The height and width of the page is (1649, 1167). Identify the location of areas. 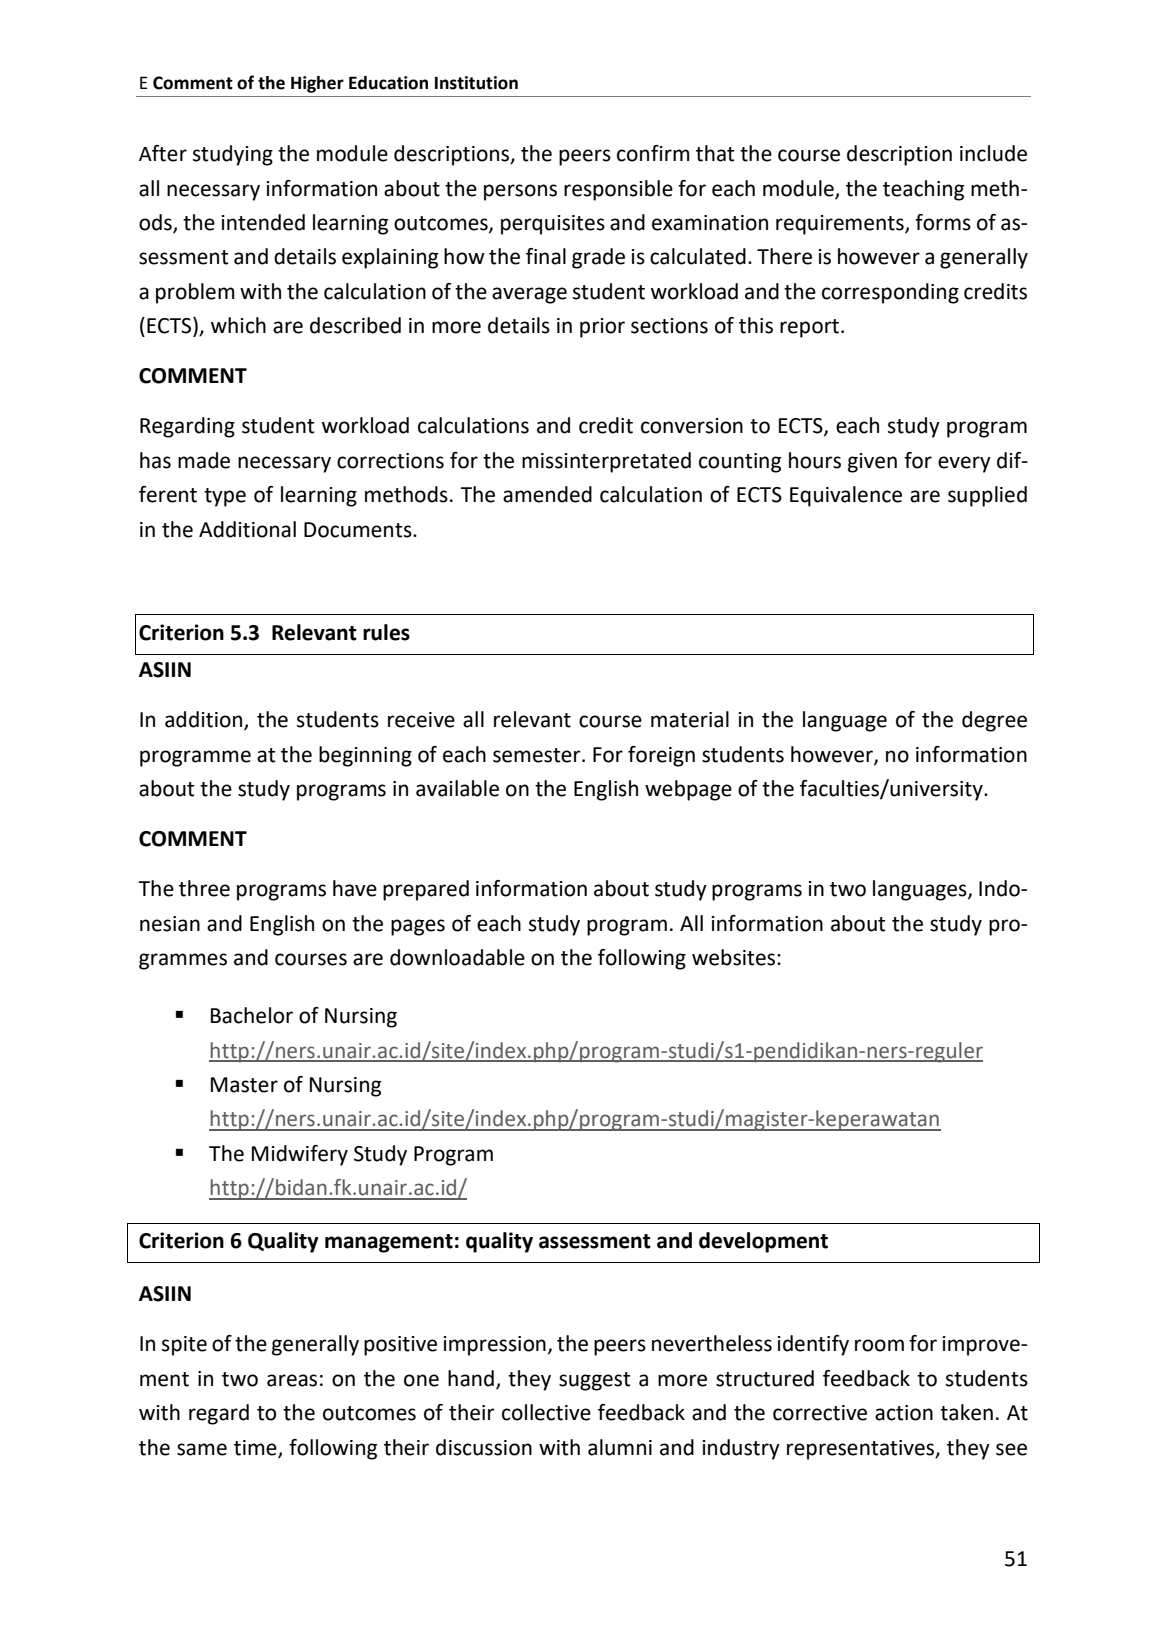
(292, 1380).
